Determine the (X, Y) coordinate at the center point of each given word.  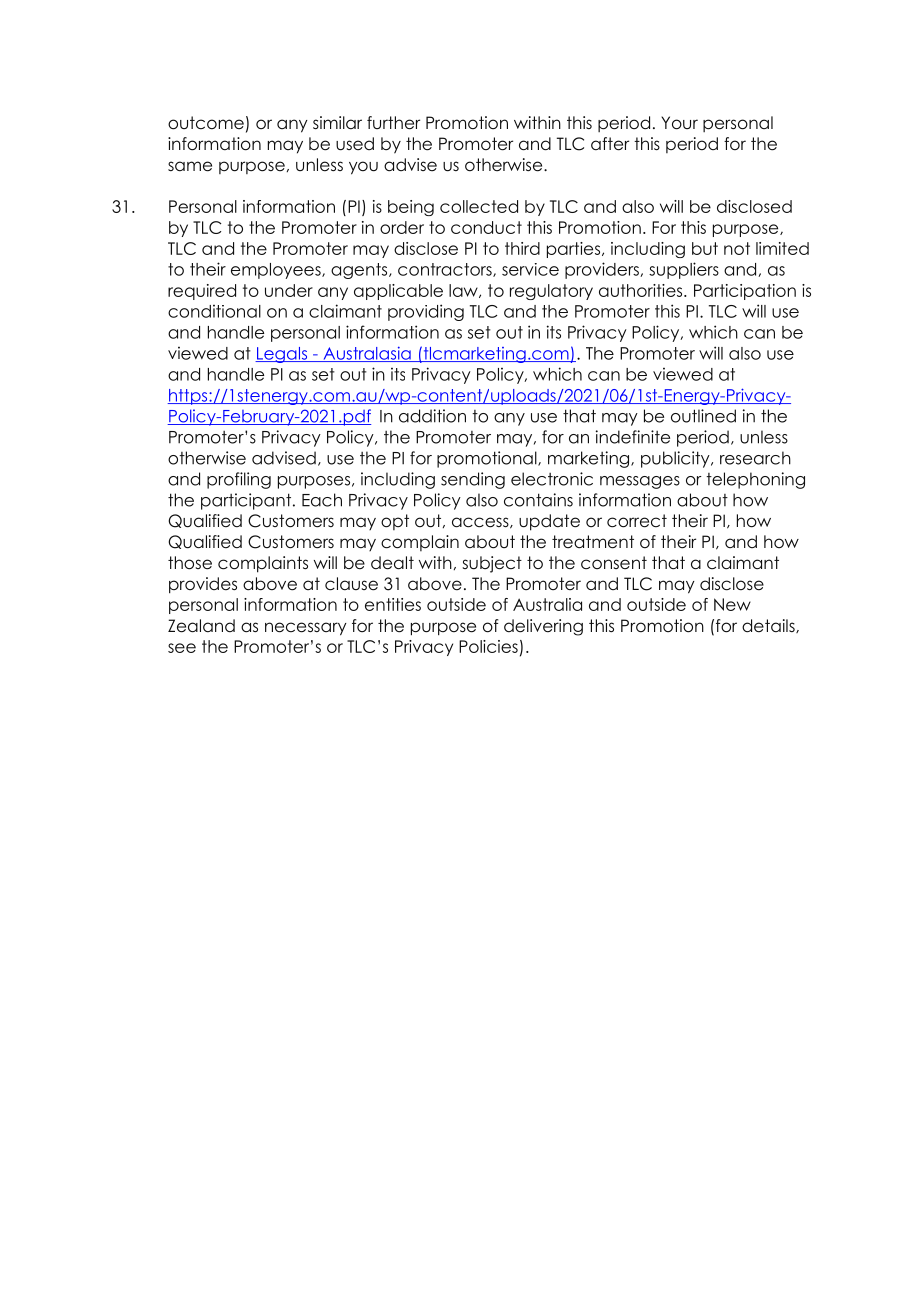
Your (679, 123)
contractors (446, 270)
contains (538, 500)
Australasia (367, 354)
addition (432, 416)
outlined (703, 416)
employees (277, 271)
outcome (206, 123)
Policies (488, 646)
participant (247, 501)
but (705, 248)
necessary (306, 629)
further (393, 123)
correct (637, 521)
